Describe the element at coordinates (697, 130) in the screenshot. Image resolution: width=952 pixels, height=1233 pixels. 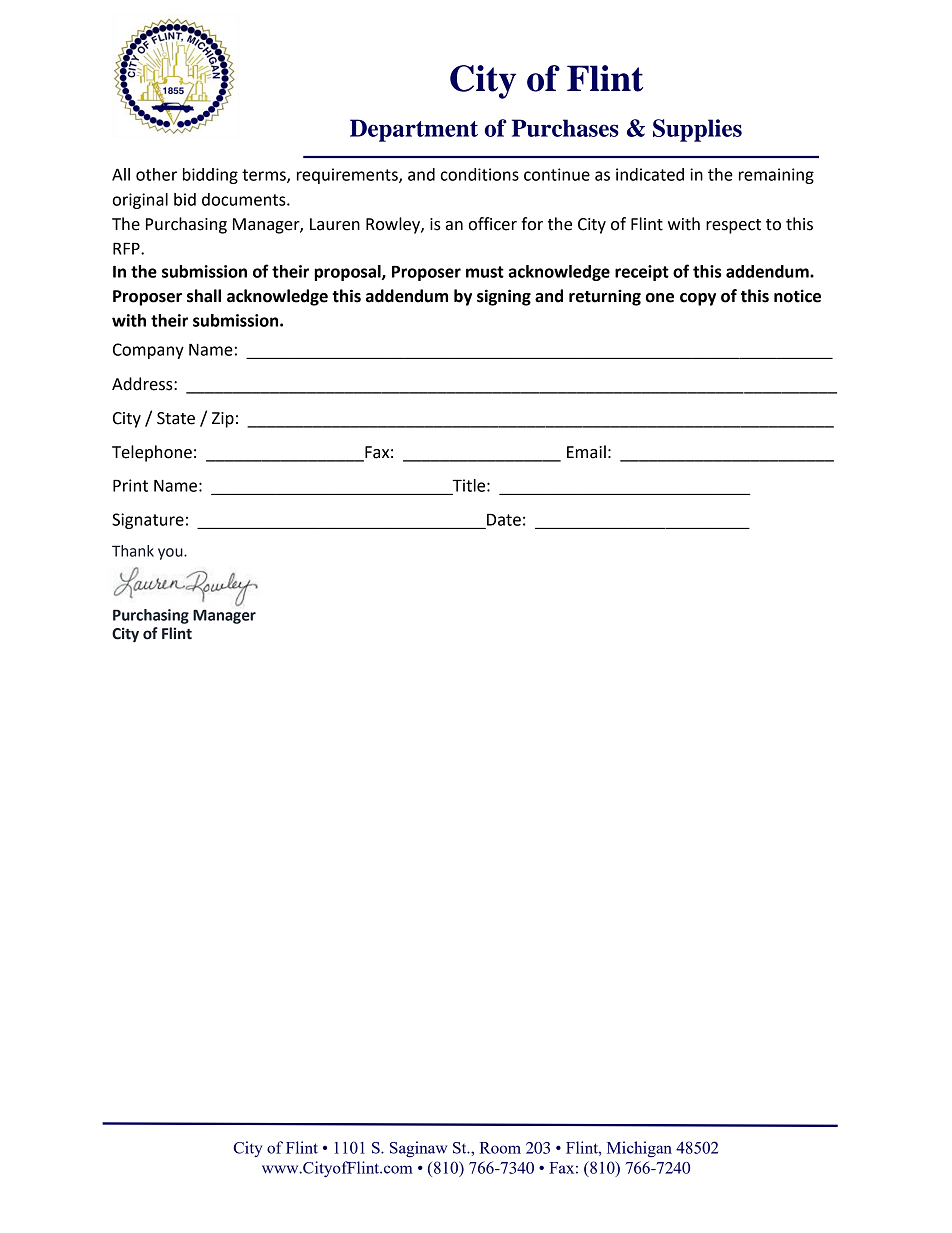
I see `Supplies` at that location.
